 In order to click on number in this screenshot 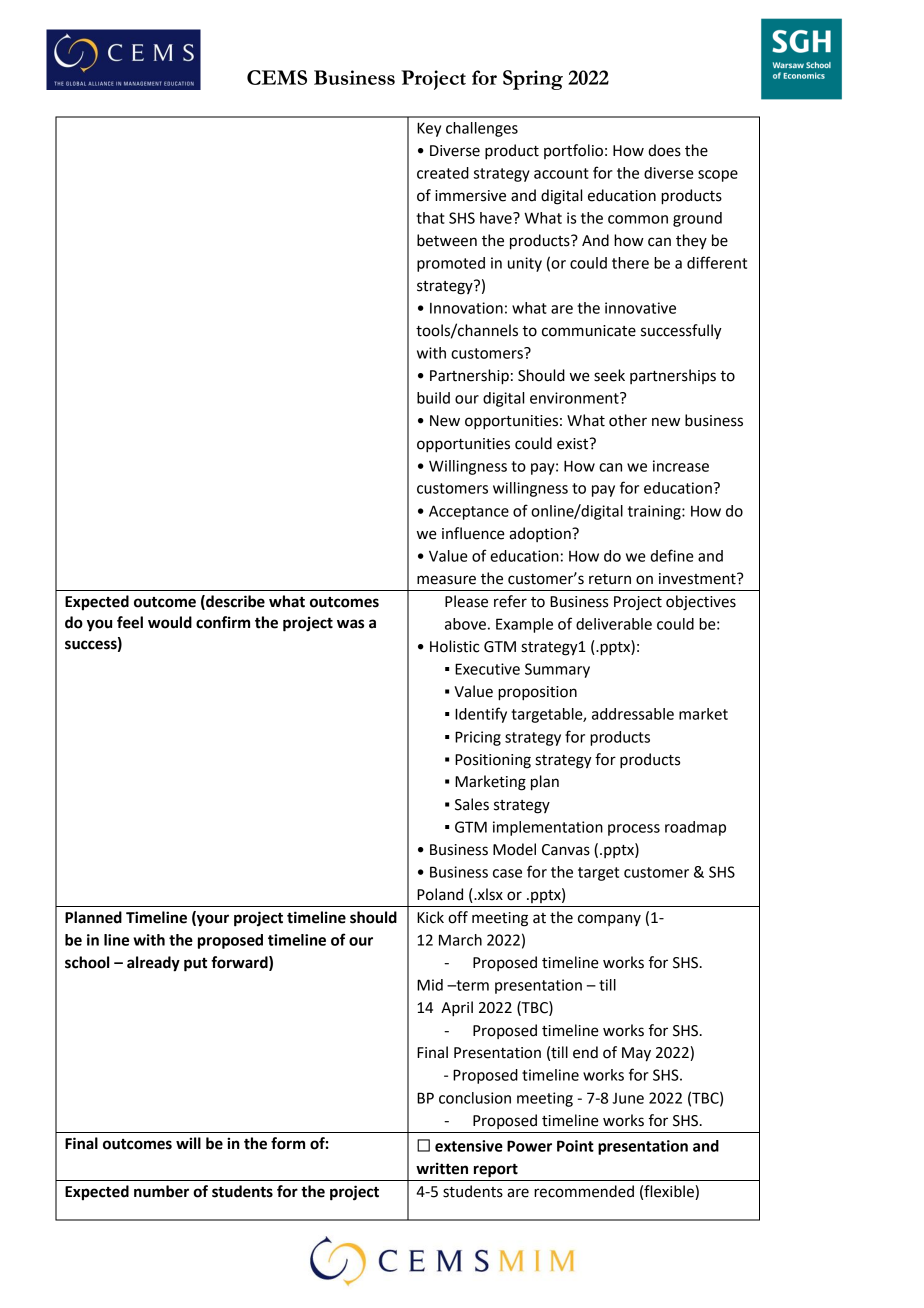, I will do `click(161, 1191)`.
